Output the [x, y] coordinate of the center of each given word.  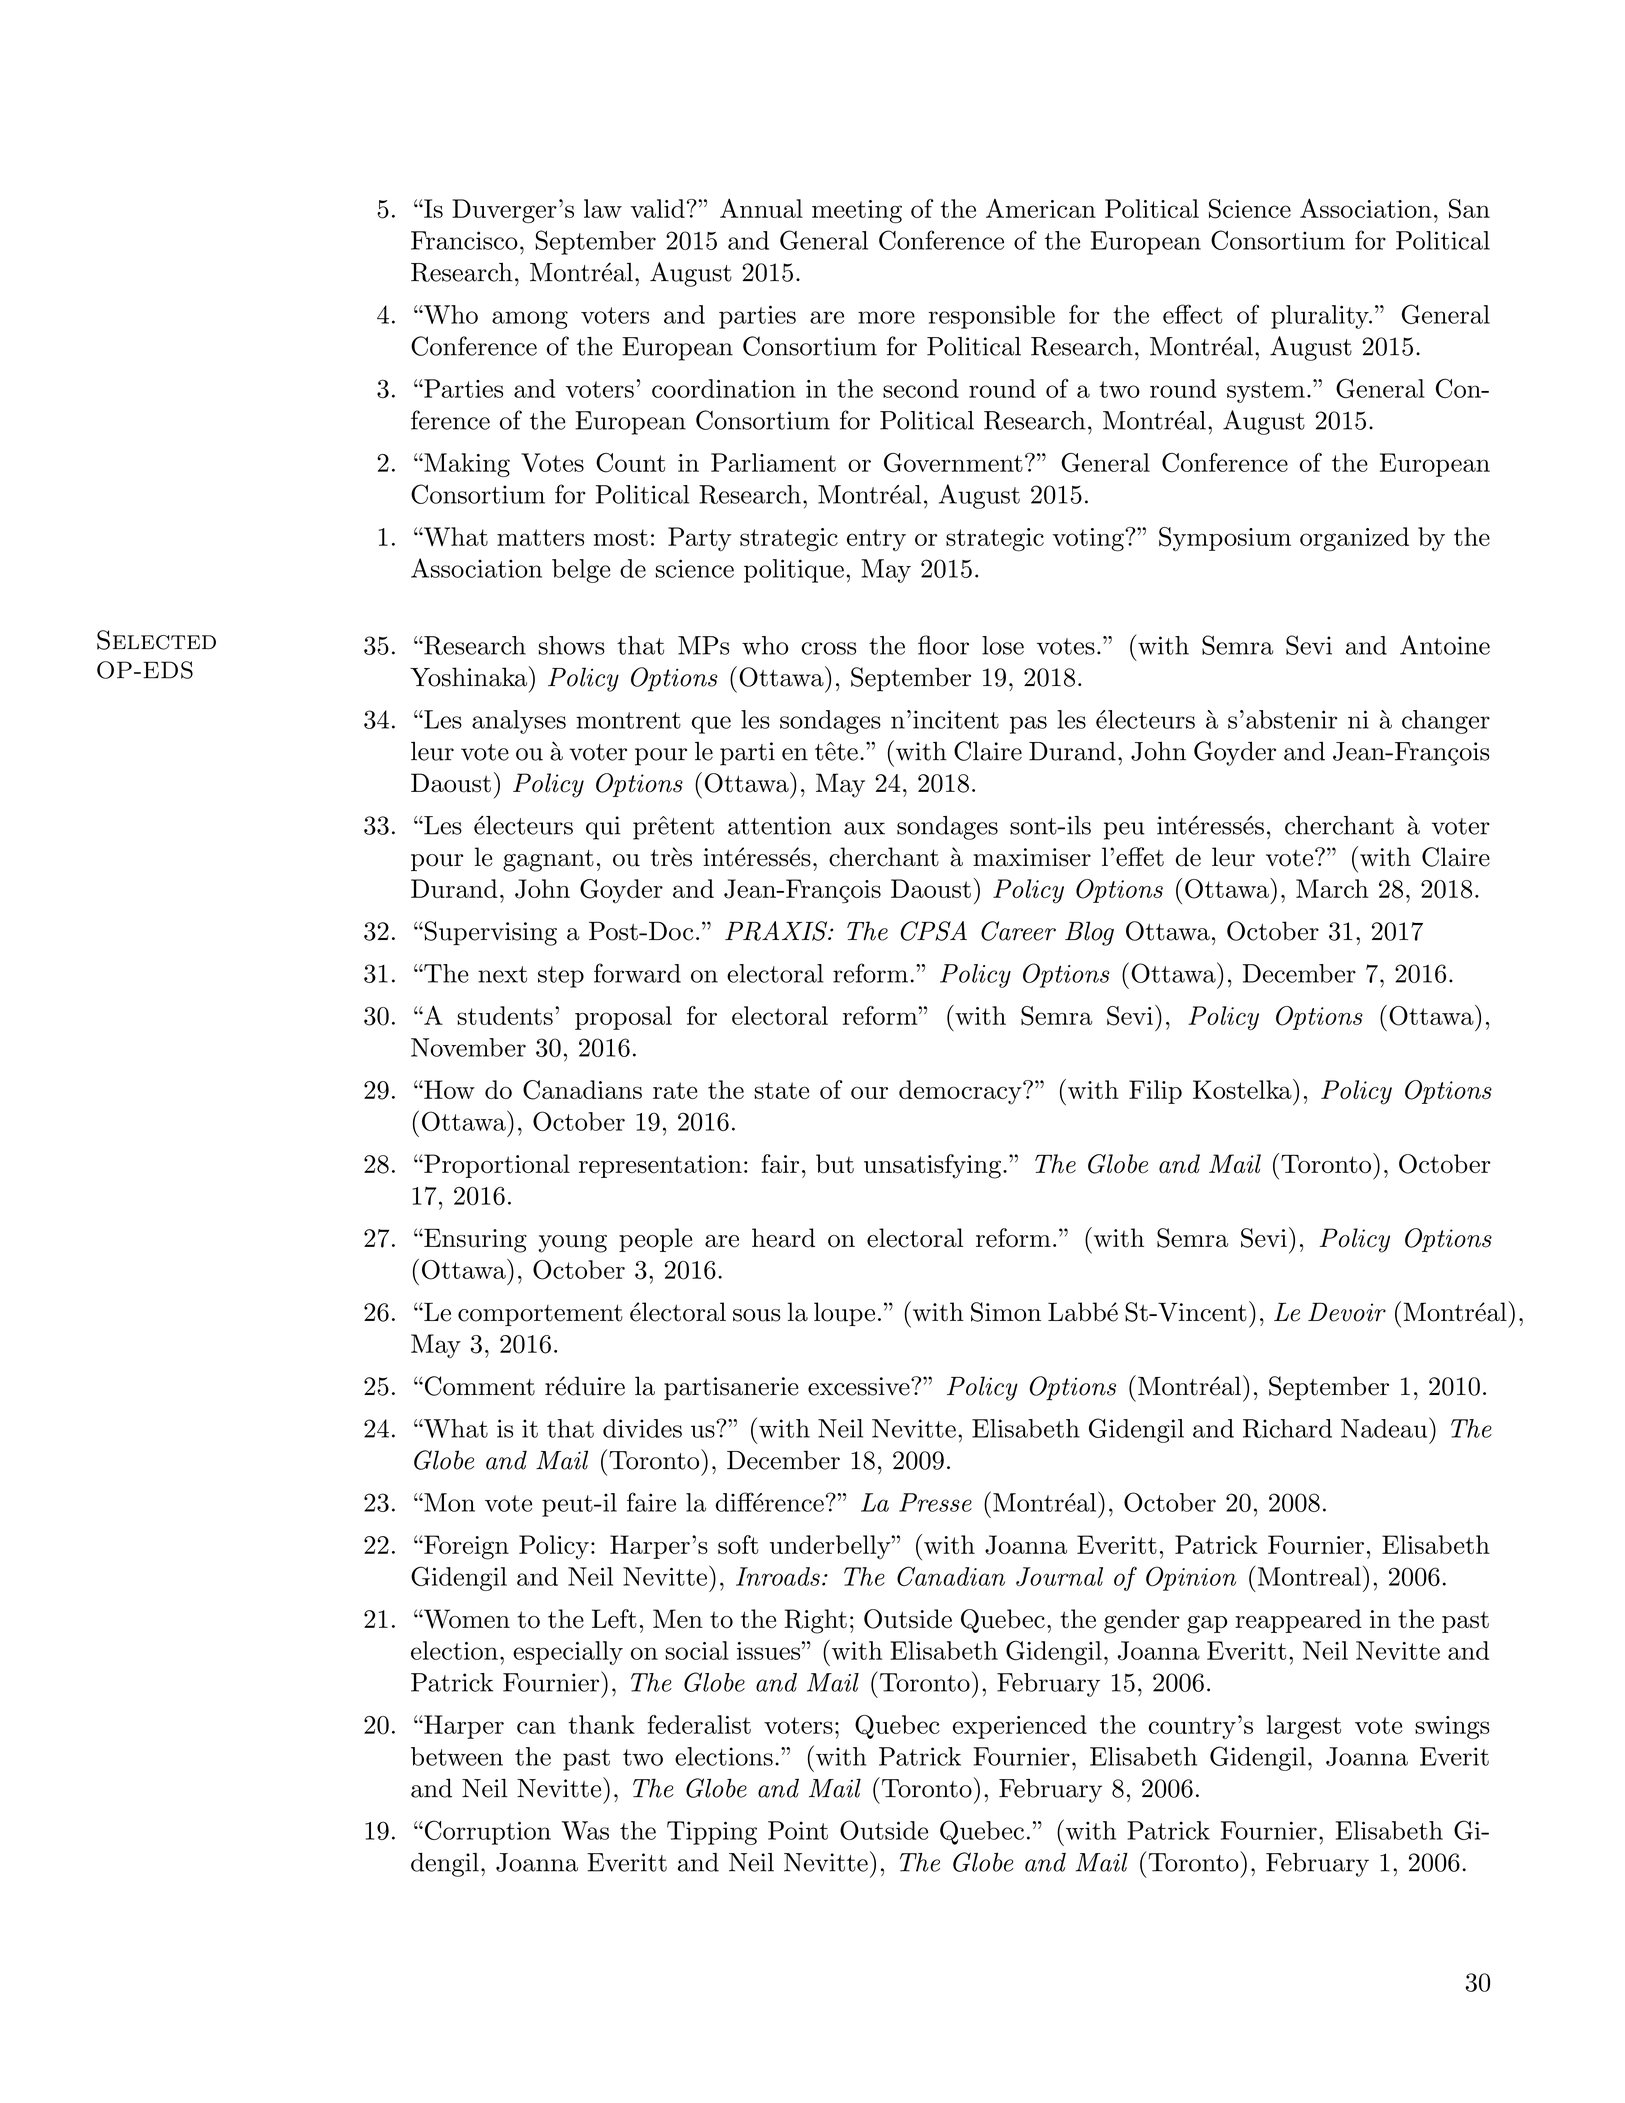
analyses [519, 722]
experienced [1020, 1727]
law [603, 208]
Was [585, 1830]
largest [1304, 1727]
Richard [1287, 1428]
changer [1446, 722]
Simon [1006, 1312]
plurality [1321, 317]
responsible [992, 317]
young [573, 1244]
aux [864, 828]
